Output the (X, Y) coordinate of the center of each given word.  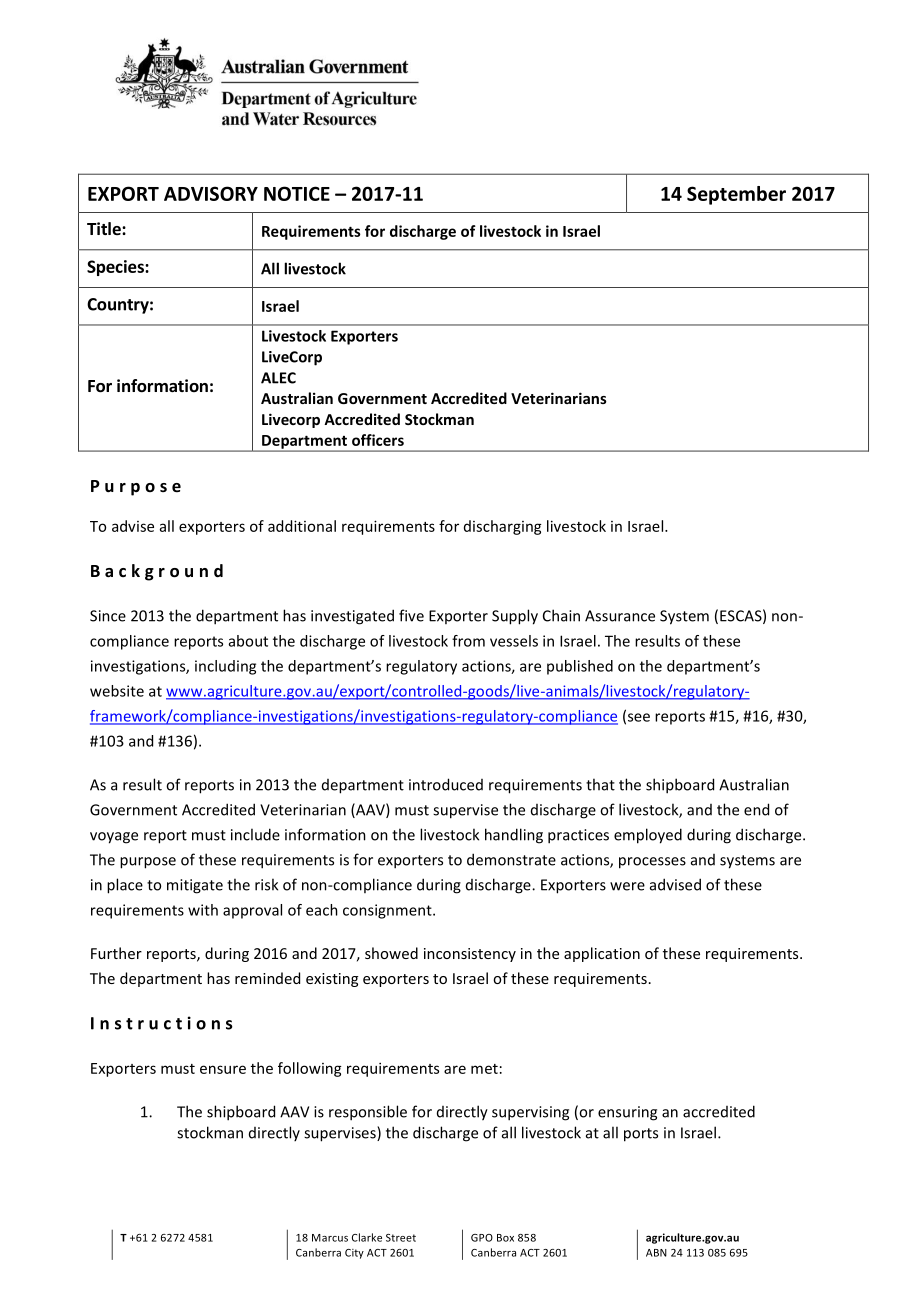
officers (378, 440)
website (117, 691)
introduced (446, 784)
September (736, 195)
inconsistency (470, 955)
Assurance (620, 616)
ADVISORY (211, 193)
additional (302, 526)
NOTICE (297, 193)
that (600, 784)
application (602, 954)
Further (116, 953)
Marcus (330, 1238)
